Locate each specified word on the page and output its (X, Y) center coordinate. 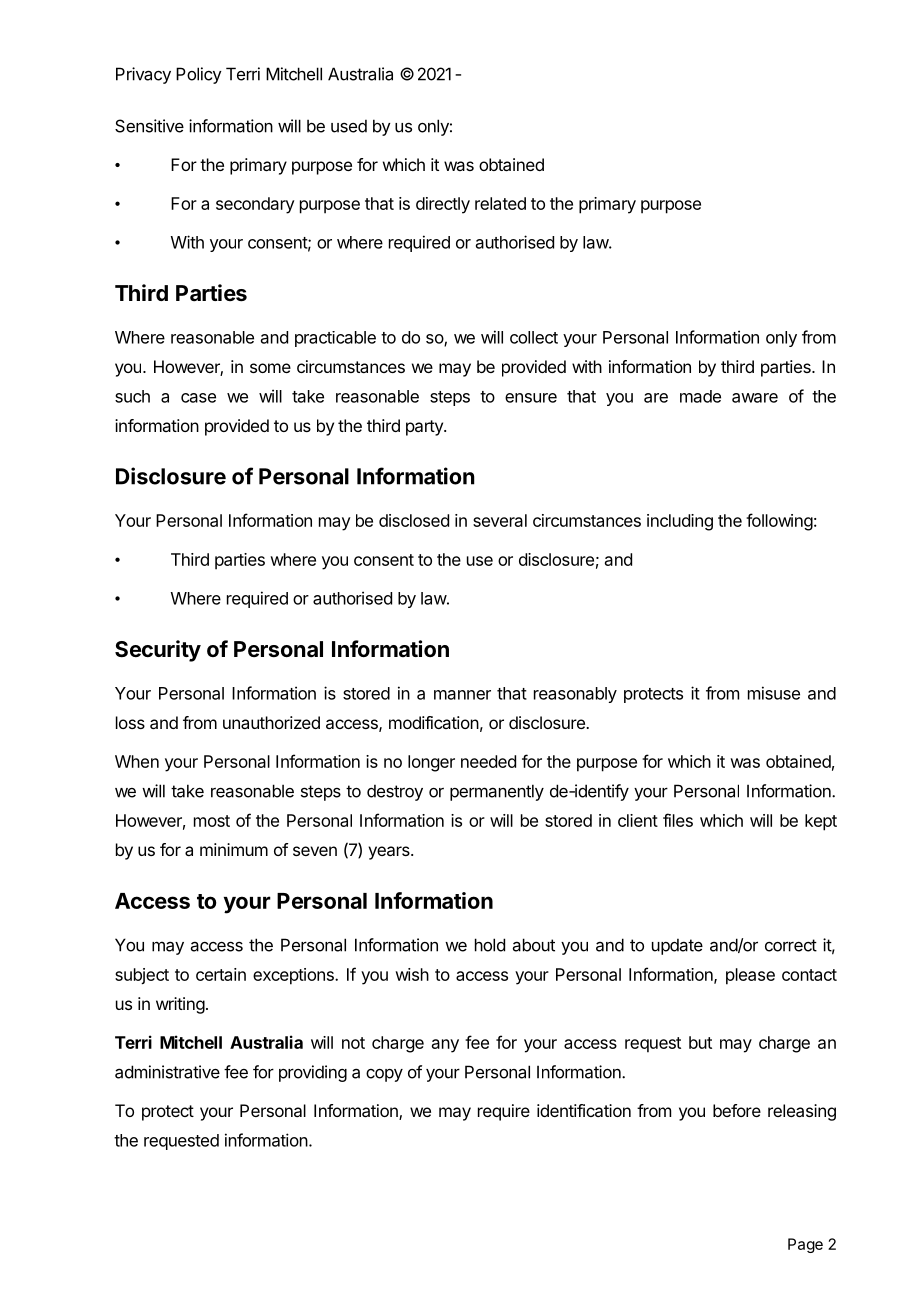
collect (534, 337)
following (779, 522)
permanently (497, 792)
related (500, 203)
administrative (167, 1072)
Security (158, 651)
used (349, 126)
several (500, 520)
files (678, 820)
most (212, 821)
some (270, 368)
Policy (199, 75)
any (445, 1046)
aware (755, 398)
